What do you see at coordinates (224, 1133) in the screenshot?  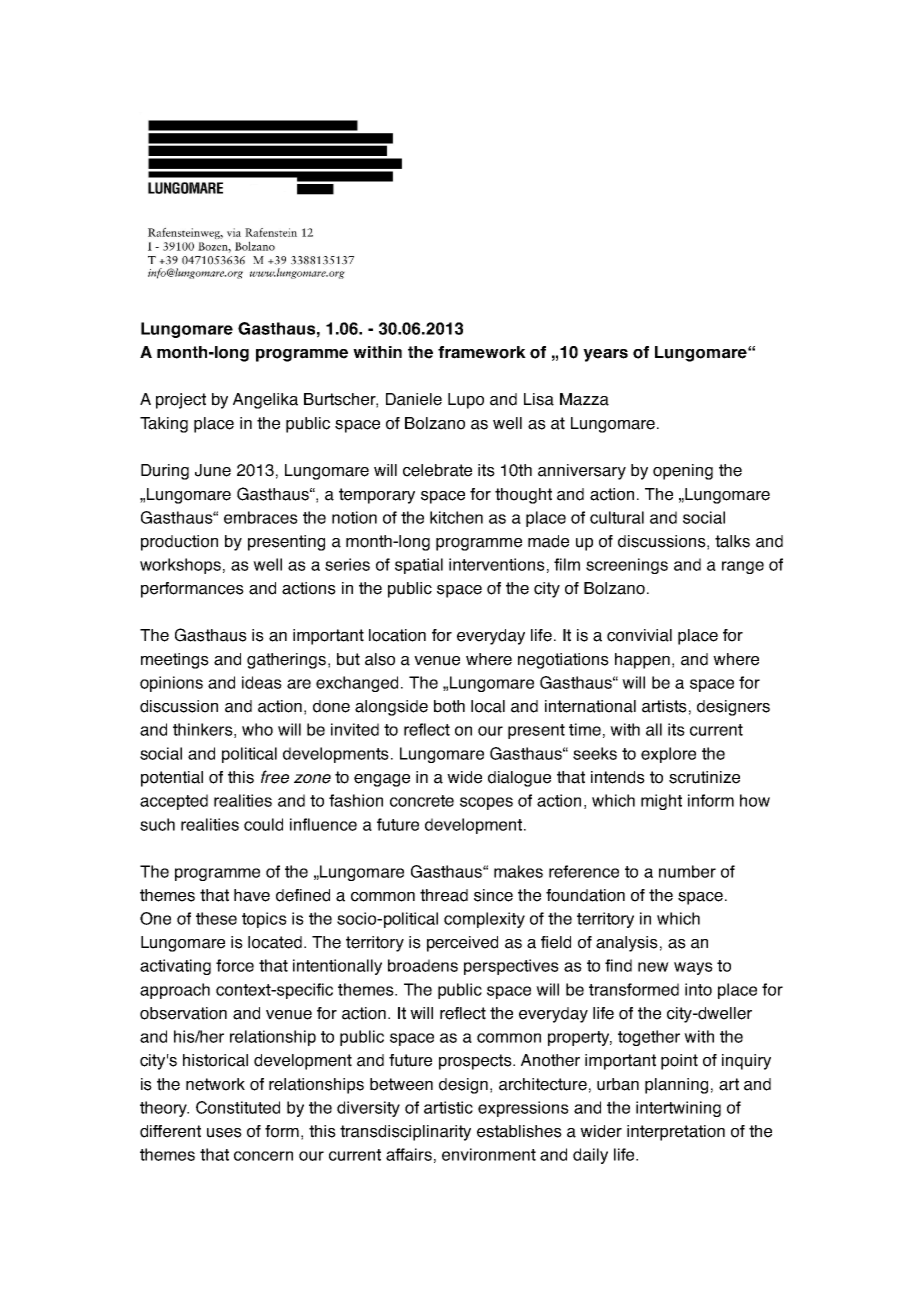 I see `uses` at bounding box center [224, 1133].
